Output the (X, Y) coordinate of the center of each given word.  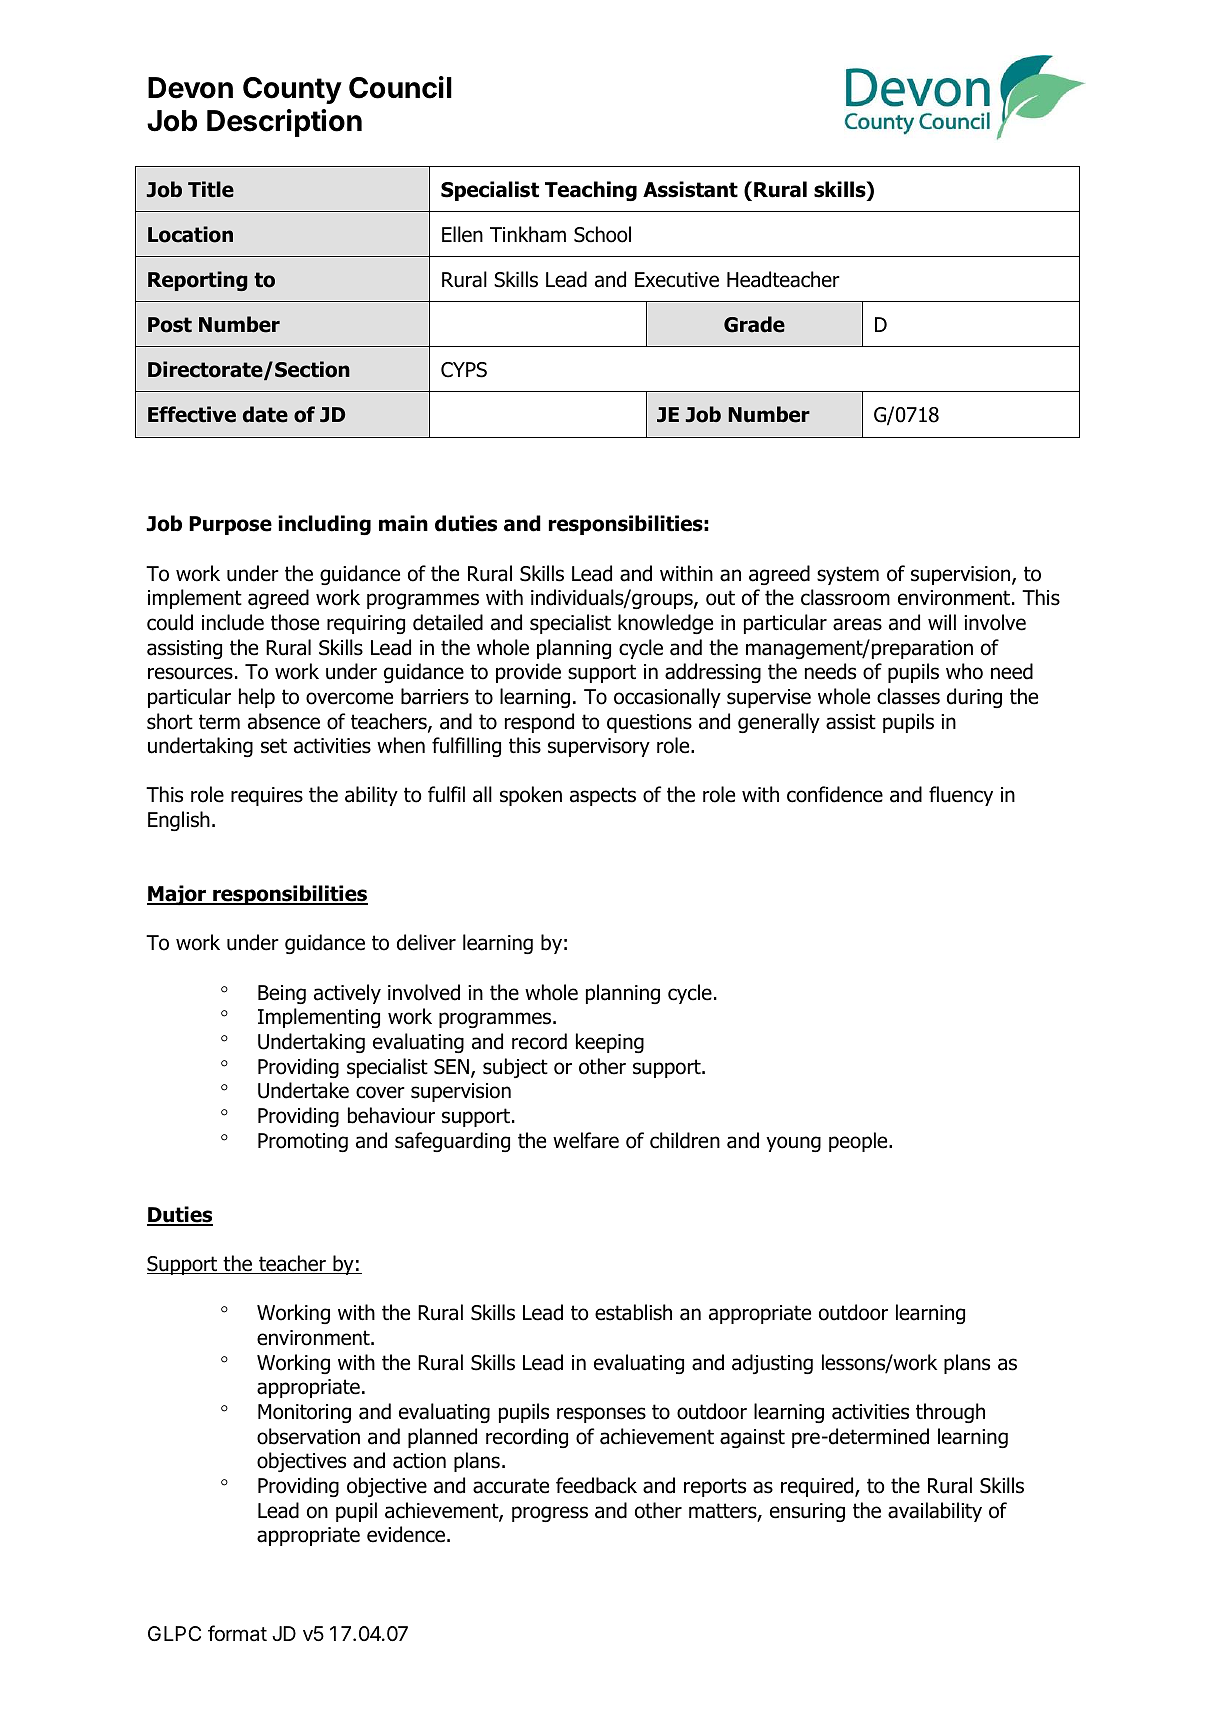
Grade (754, 324)
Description (284, 123)
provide (528, 673)
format (237, 1633)
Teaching (591, 191)
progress (550, 1514)
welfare (586, 1140)
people (859, 1142)
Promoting (303, 1142)
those (295, 622)
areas (857, 624)
